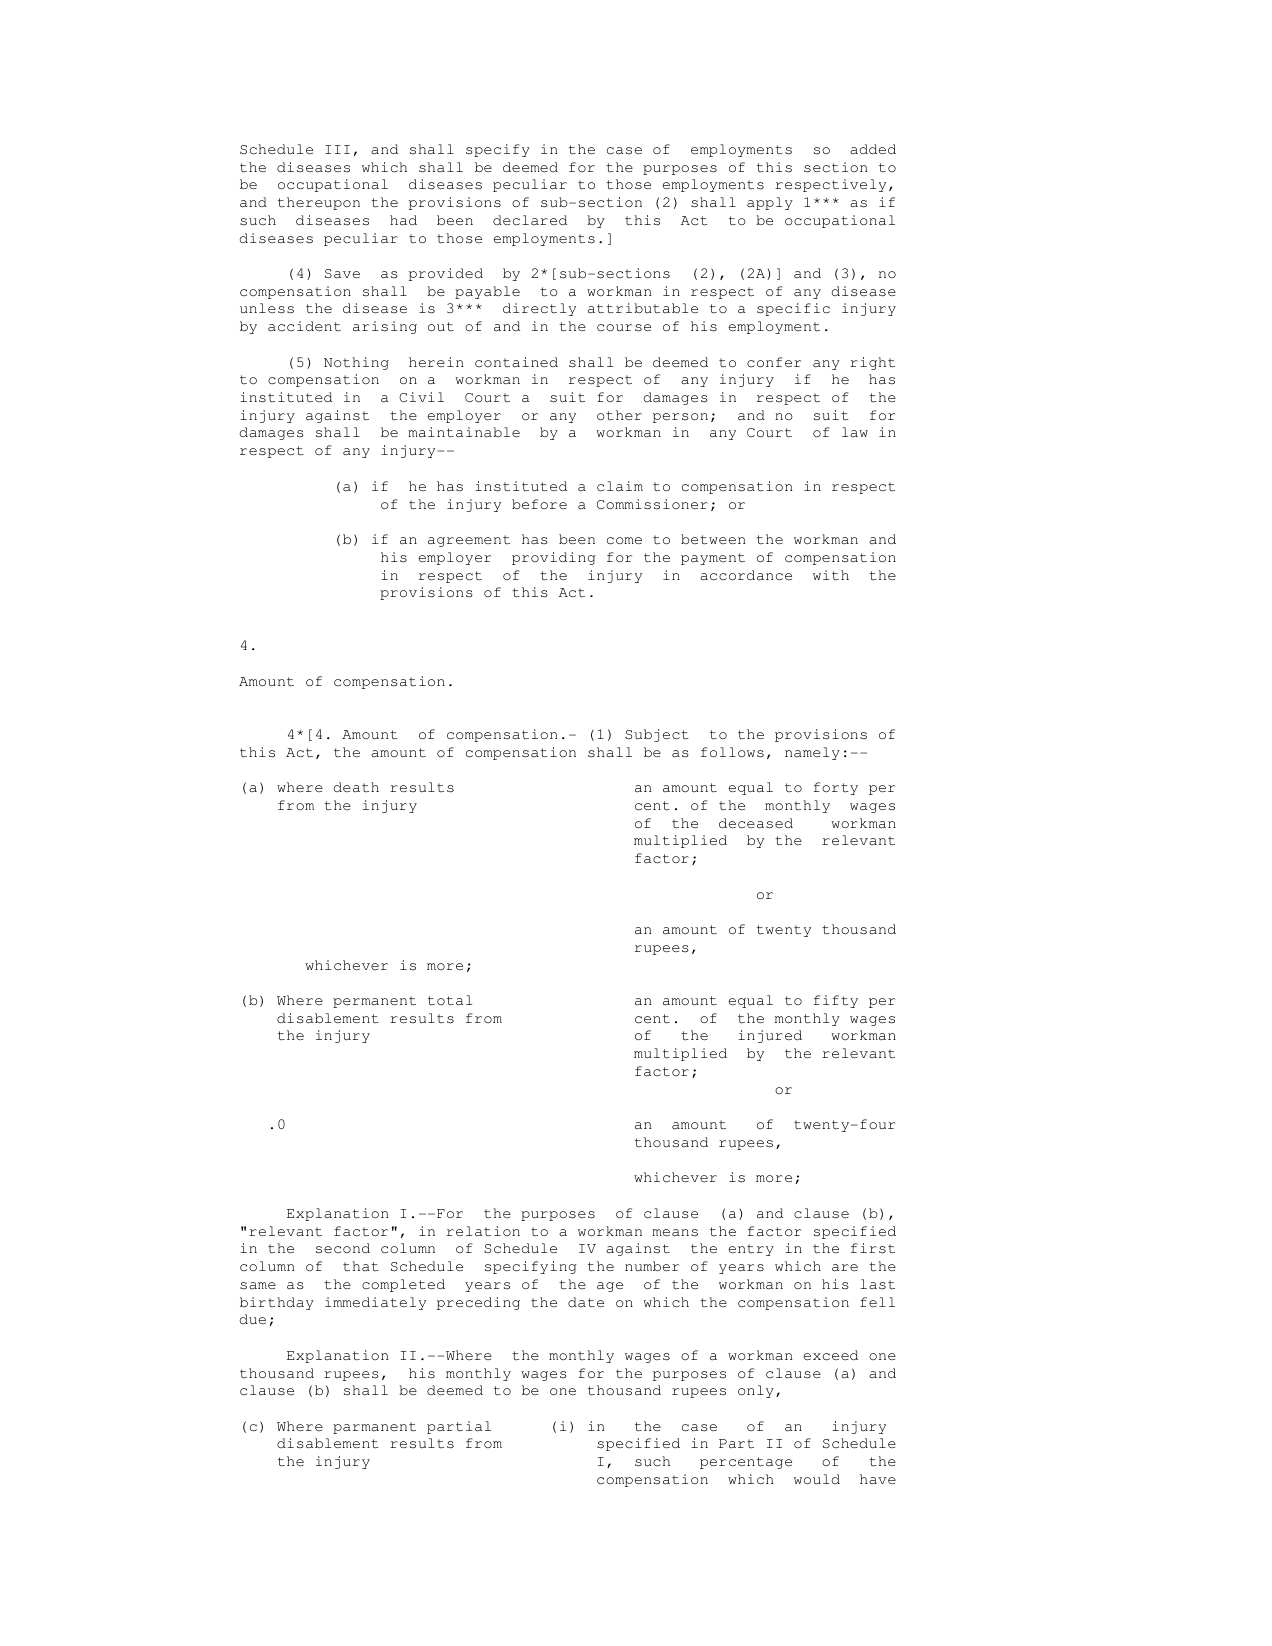  I want to click on due, so click(252, 1319).
